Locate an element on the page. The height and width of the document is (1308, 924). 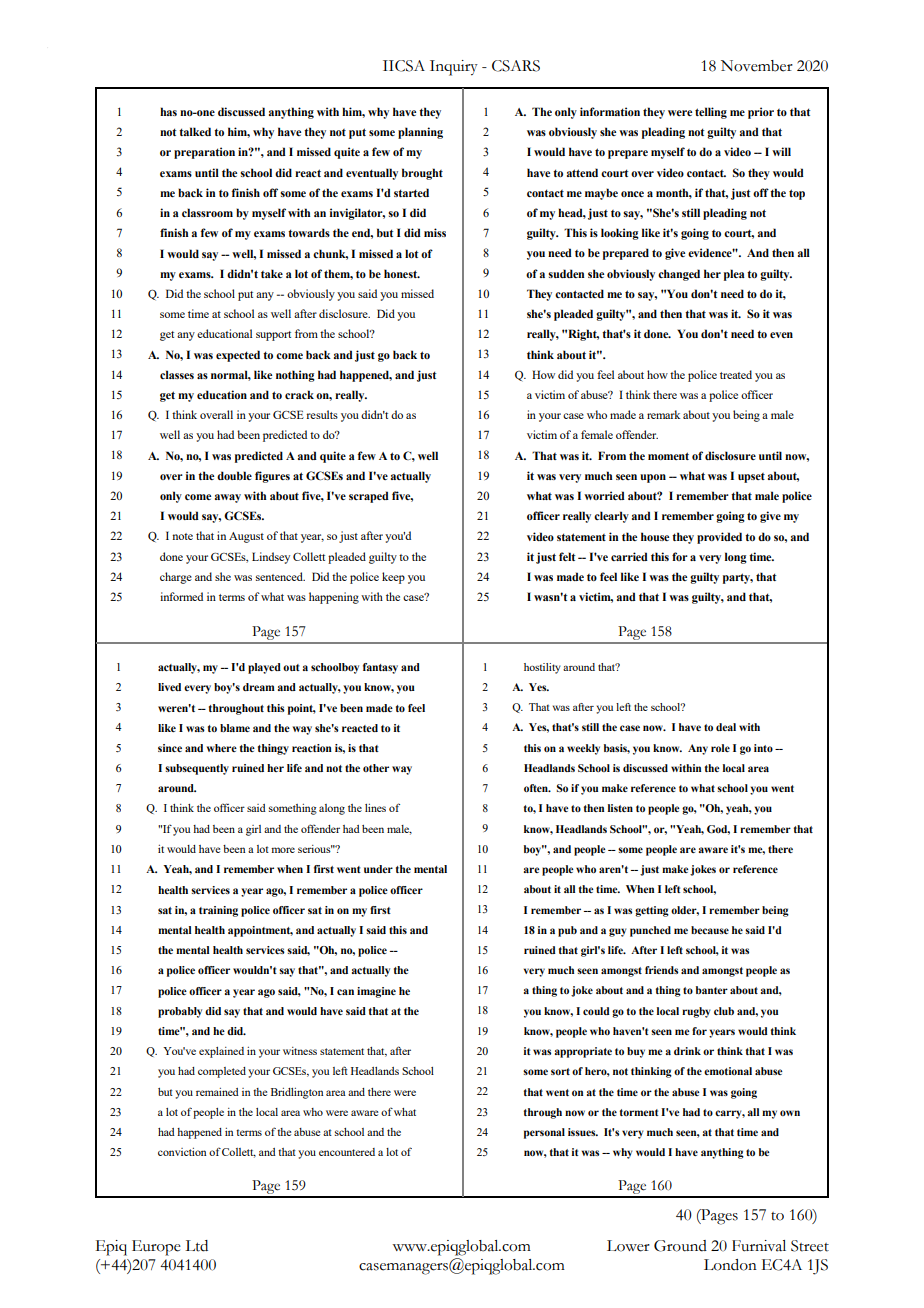
talked is located at coordinates (195, 131).
